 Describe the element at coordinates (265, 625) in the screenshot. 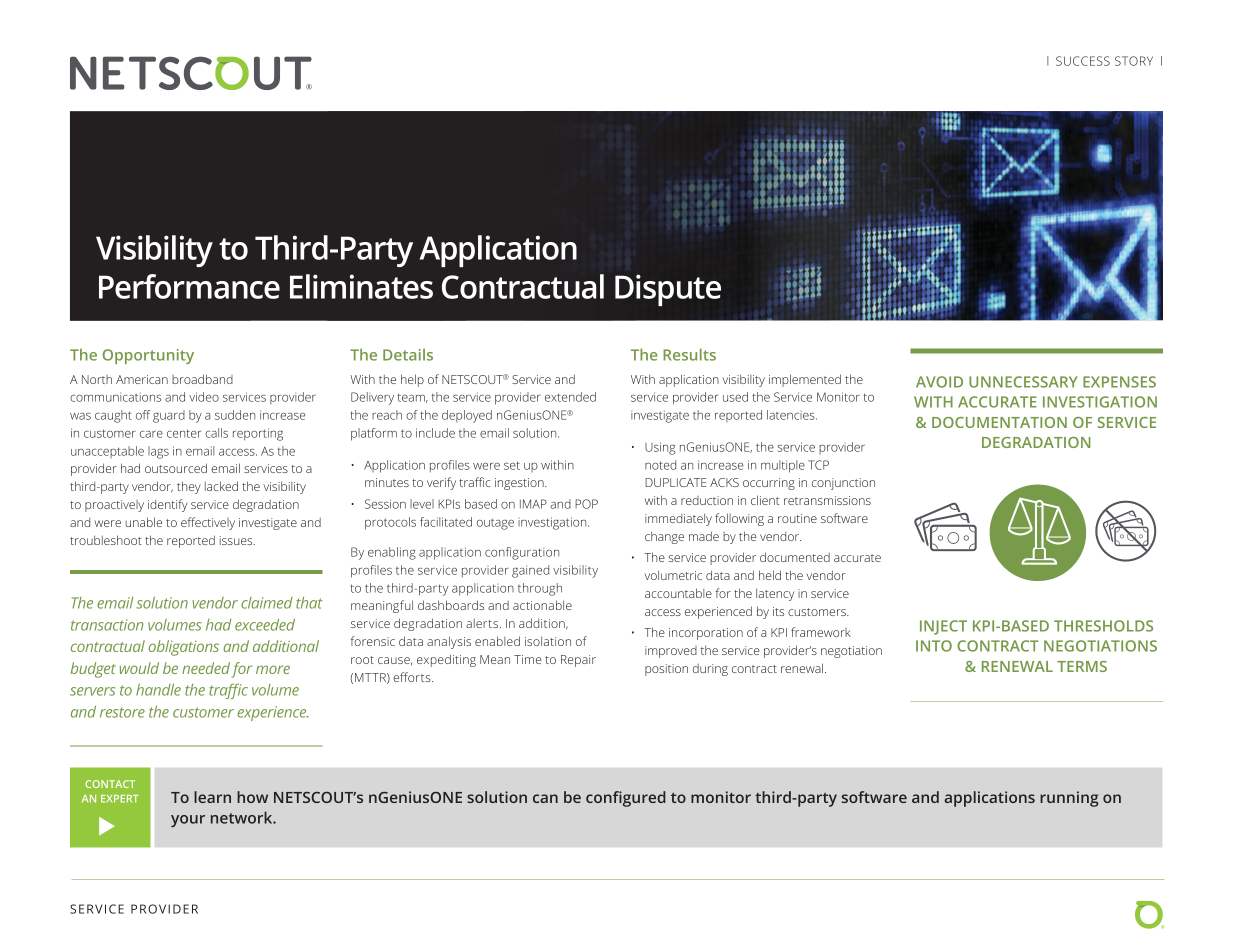

I see `exceeded` at that location.
